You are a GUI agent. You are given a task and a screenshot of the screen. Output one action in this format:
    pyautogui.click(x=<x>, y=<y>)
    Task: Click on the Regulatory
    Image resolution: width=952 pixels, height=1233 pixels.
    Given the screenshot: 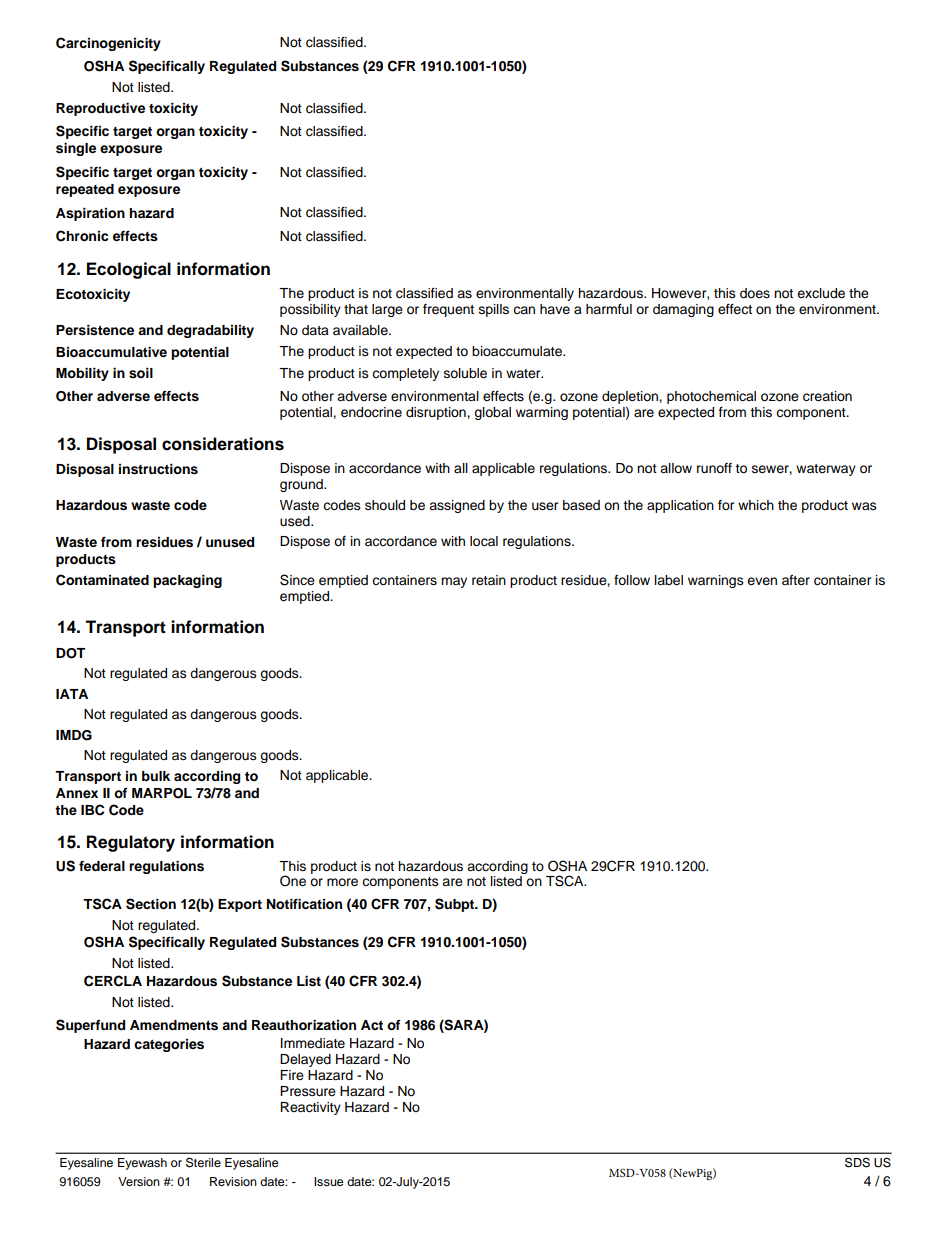 What is the action you would take?
    pyautogui.click(x=131, y=843)
